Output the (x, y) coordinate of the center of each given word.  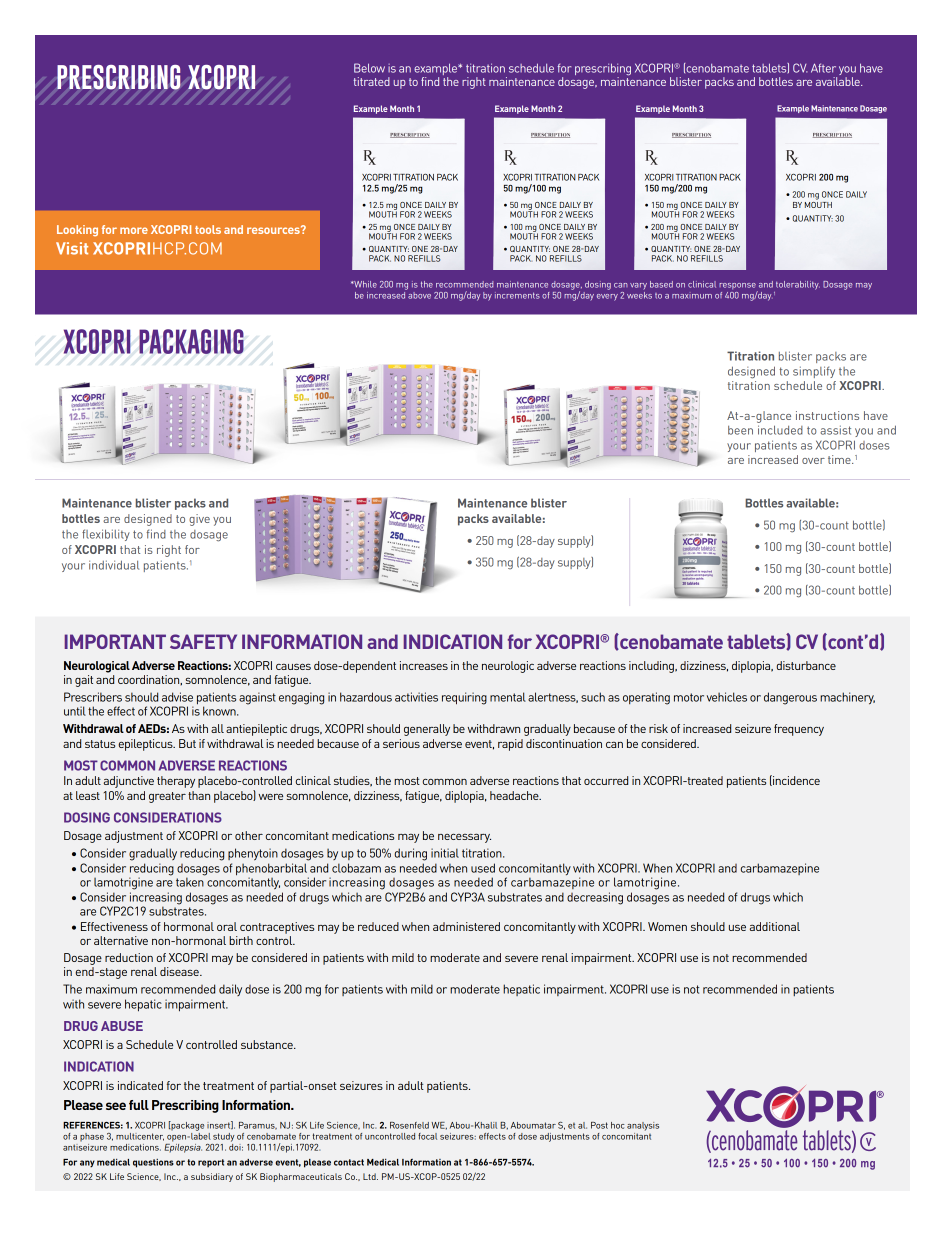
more (134, 230)
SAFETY (203, 641)
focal (427, 1136)
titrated (372, 81)
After (823, 68)
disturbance (806, 665)
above (419, 295)
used (483, 868)
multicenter (140, 1137)
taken (190, 881)
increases (424, 665)
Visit (72, 248)
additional (775, 926)
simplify (814, 372)
